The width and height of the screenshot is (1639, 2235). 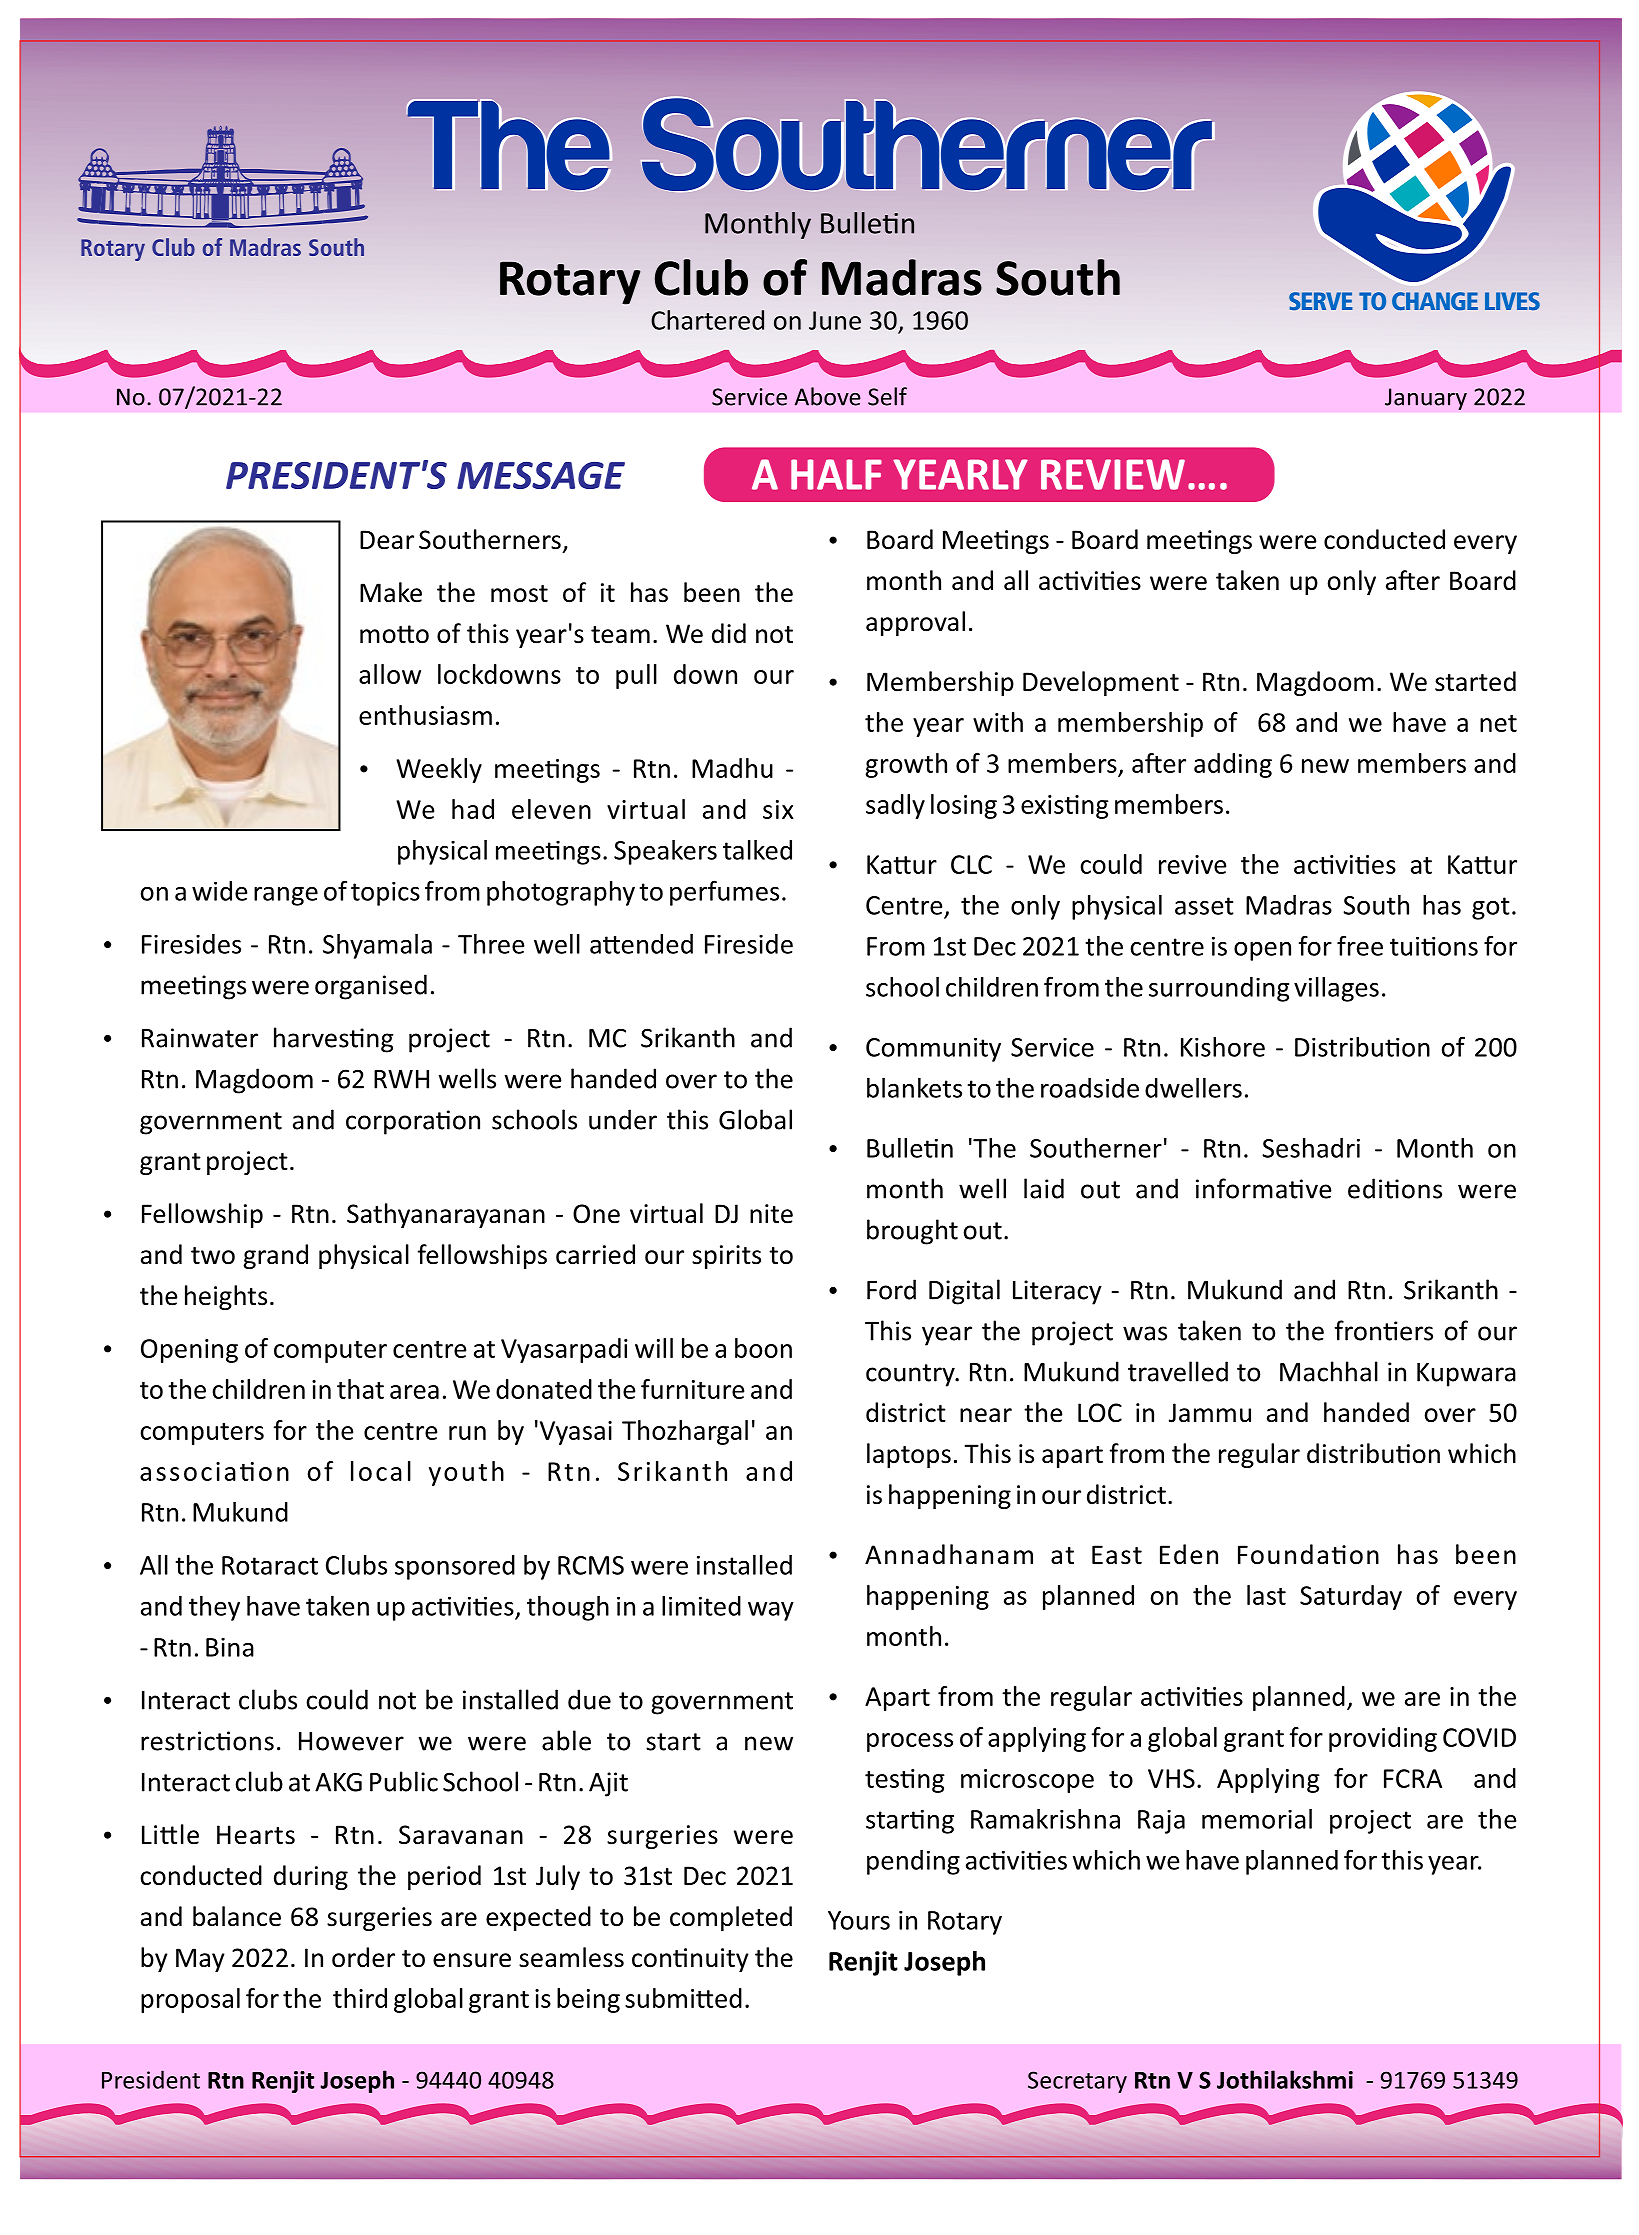 What do you see at coordinates (387, 540) in the screenshot?
I see `Dear` at bounding box center [387, 540].
